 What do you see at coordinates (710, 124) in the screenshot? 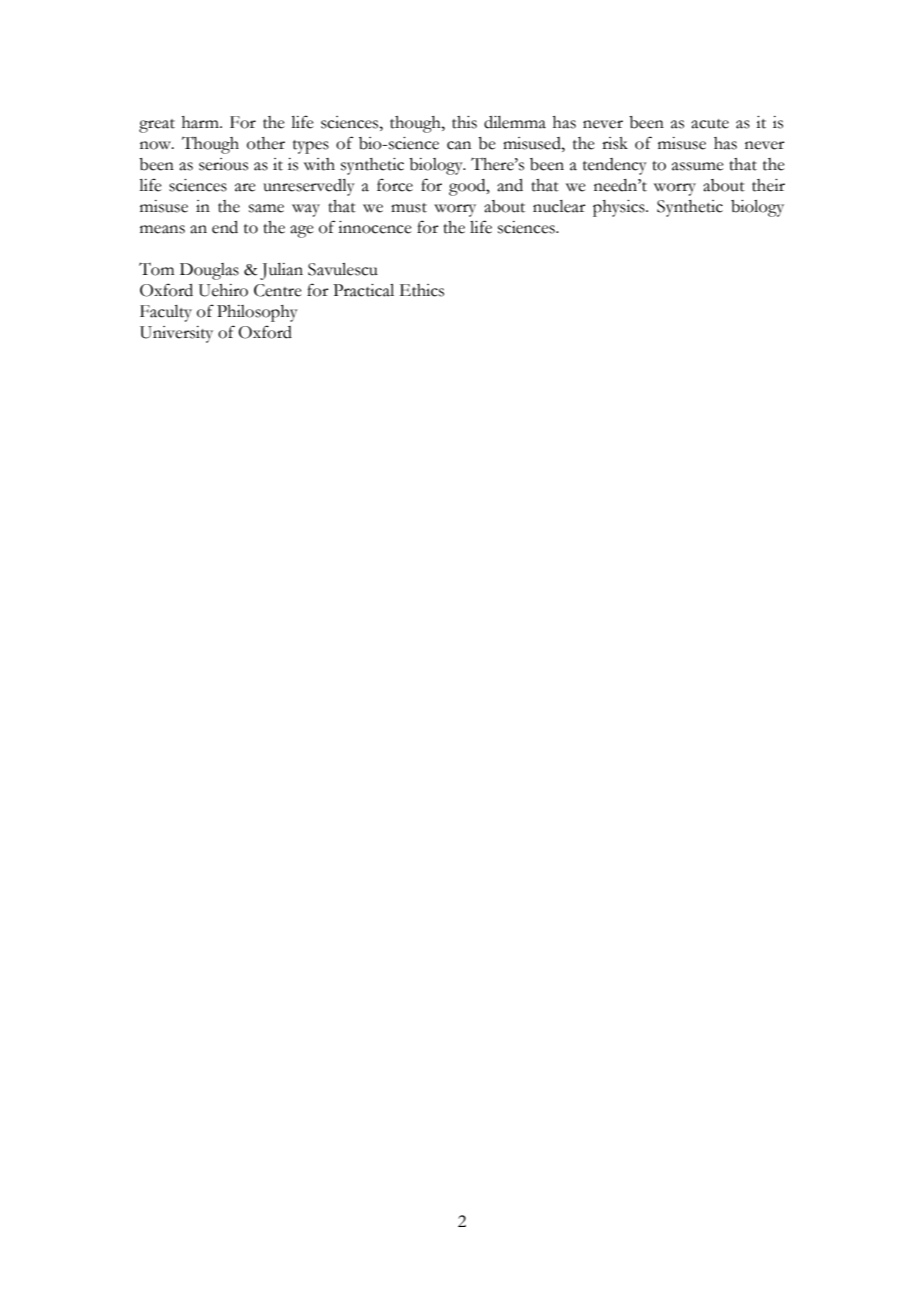
I see `acute` at bounding box center [710, 124].
